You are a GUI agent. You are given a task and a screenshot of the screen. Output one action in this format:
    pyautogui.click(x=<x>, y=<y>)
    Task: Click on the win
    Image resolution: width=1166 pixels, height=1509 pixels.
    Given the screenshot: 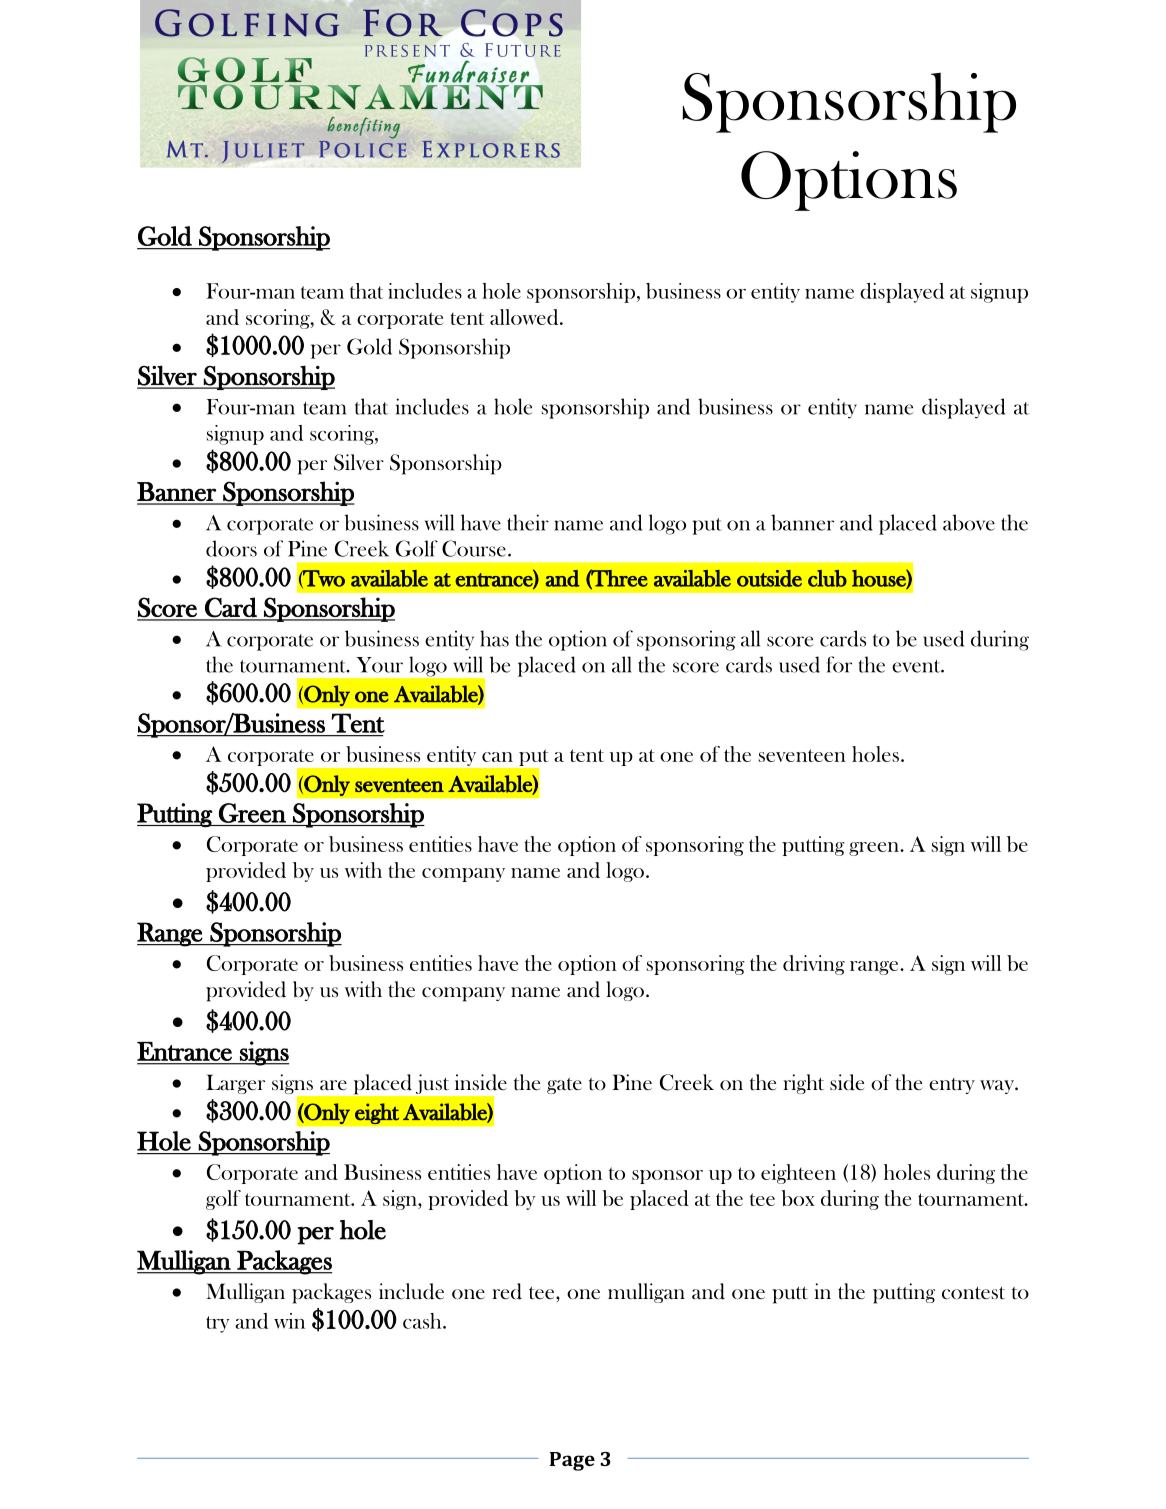 What is the action you would take?
    pyautogui.click(x=289, y=1321)
